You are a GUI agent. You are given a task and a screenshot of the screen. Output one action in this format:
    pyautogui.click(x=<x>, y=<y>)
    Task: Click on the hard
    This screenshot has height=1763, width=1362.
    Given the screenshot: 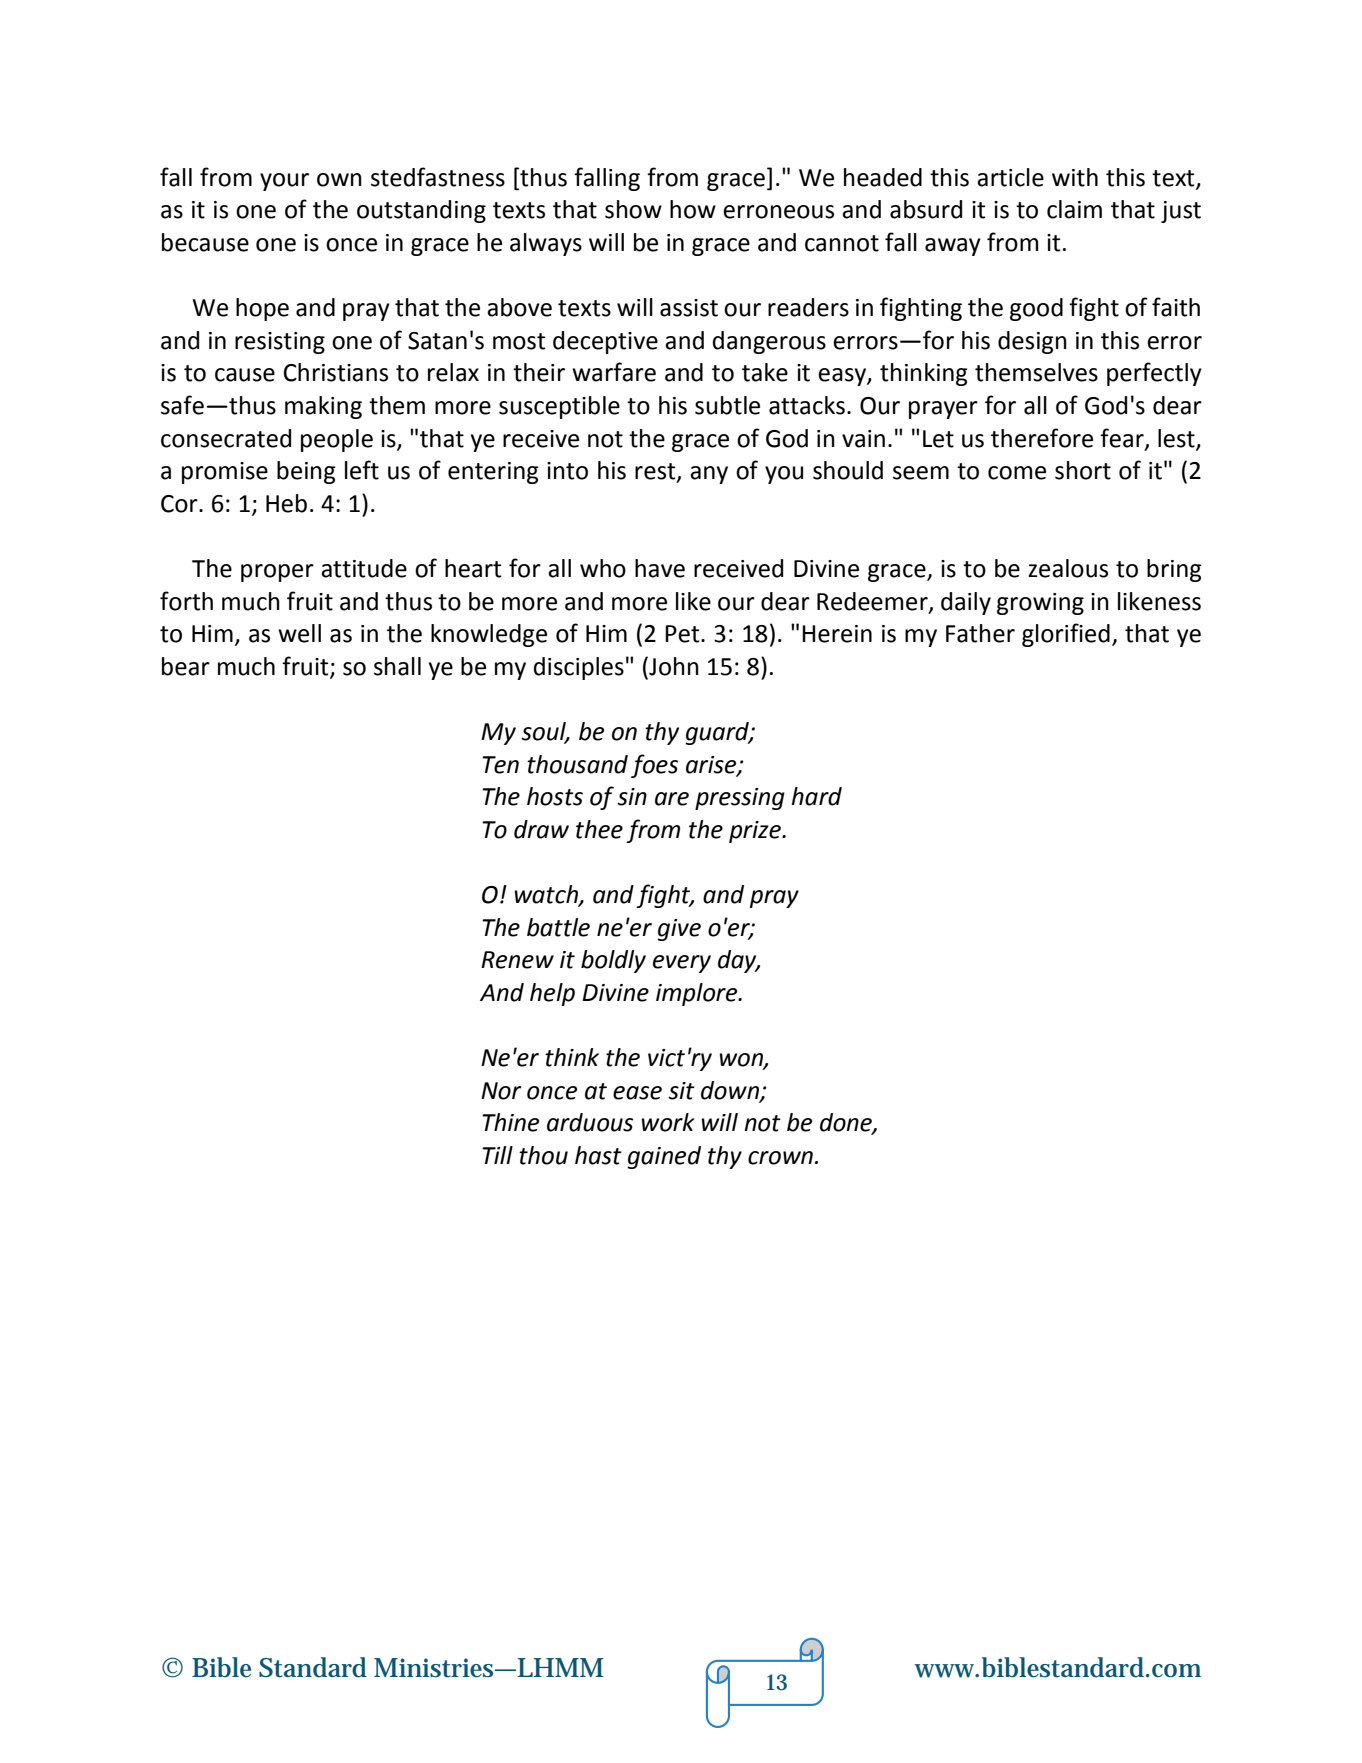 What is the action you would take?
    pyautogui.click(x=816, y=796)
